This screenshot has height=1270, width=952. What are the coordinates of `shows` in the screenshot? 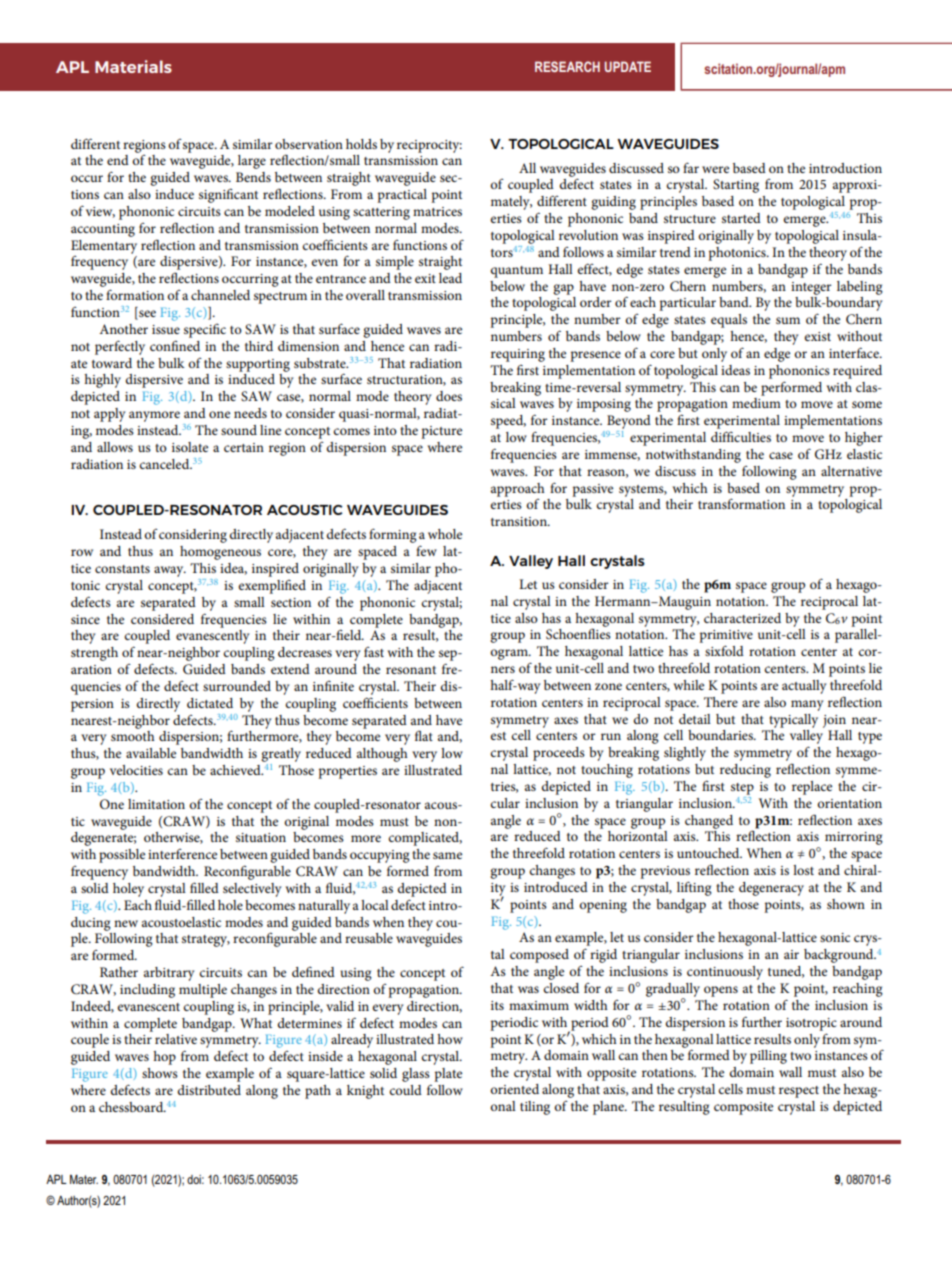 It's located at (160, 1073).
